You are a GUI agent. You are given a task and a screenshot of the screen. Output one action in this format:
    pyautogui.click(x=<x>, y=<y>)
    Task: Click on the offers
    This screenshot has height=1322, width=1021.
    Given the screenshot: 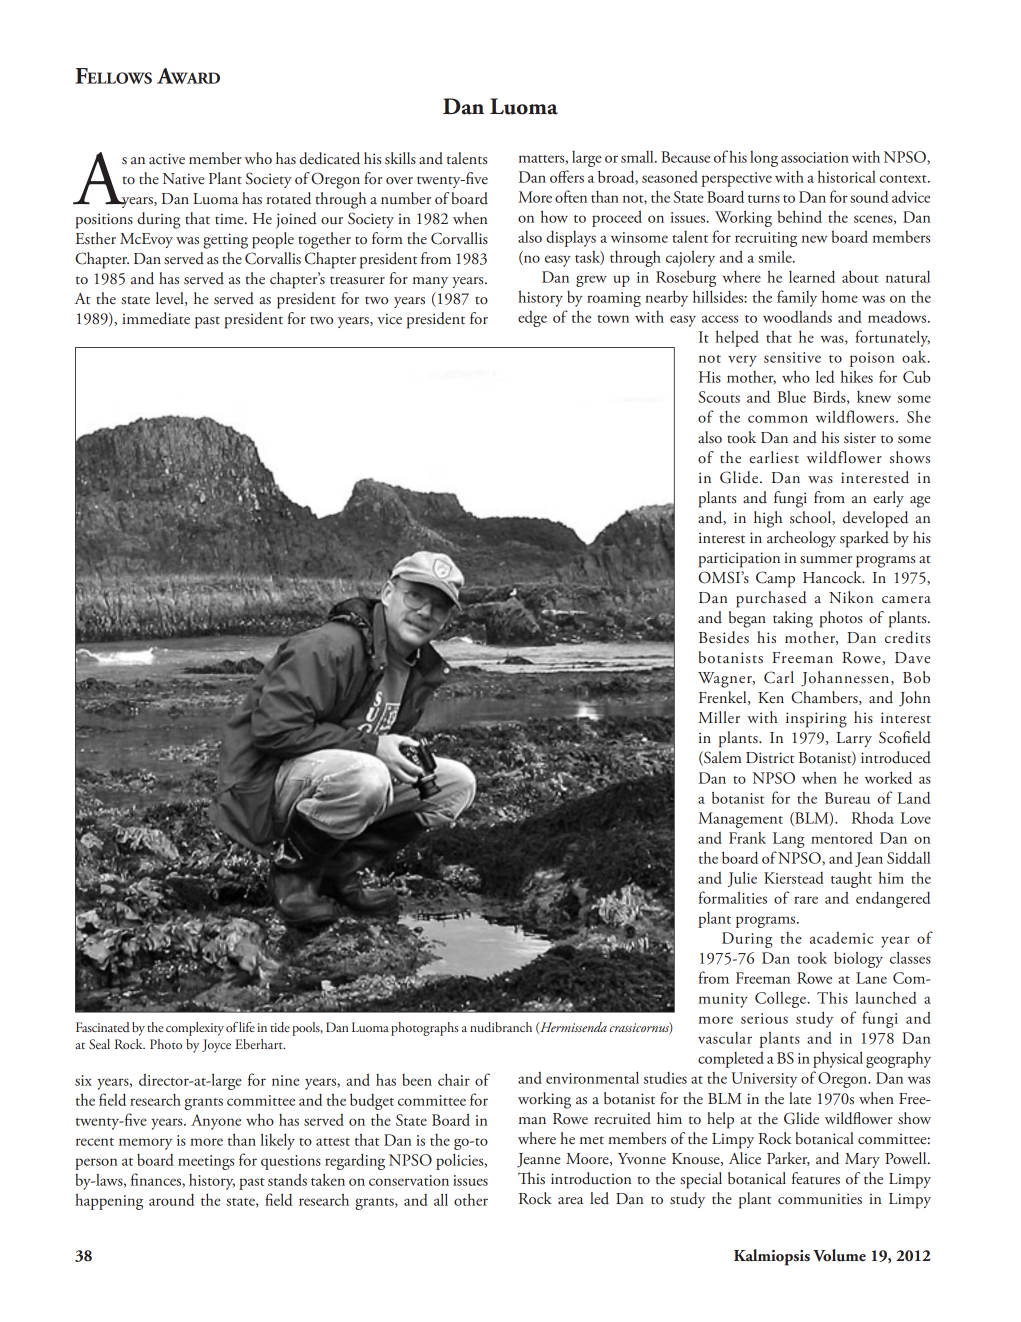 What is the action you would take?
    pyautogui.click(x=567, y=176)
